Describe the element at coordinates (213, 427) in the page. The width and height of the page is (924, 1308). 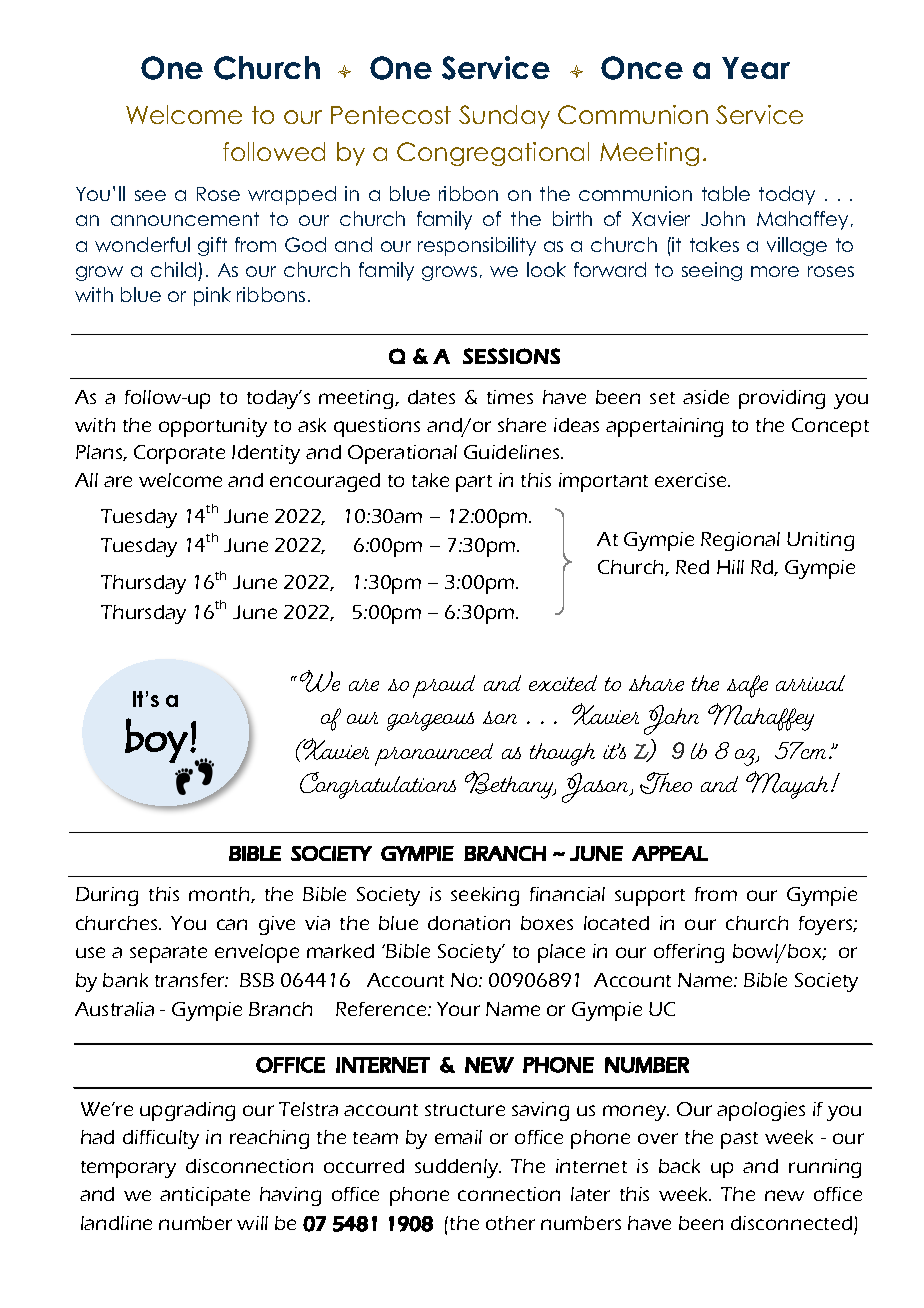
I see `opportunity` at that location.
